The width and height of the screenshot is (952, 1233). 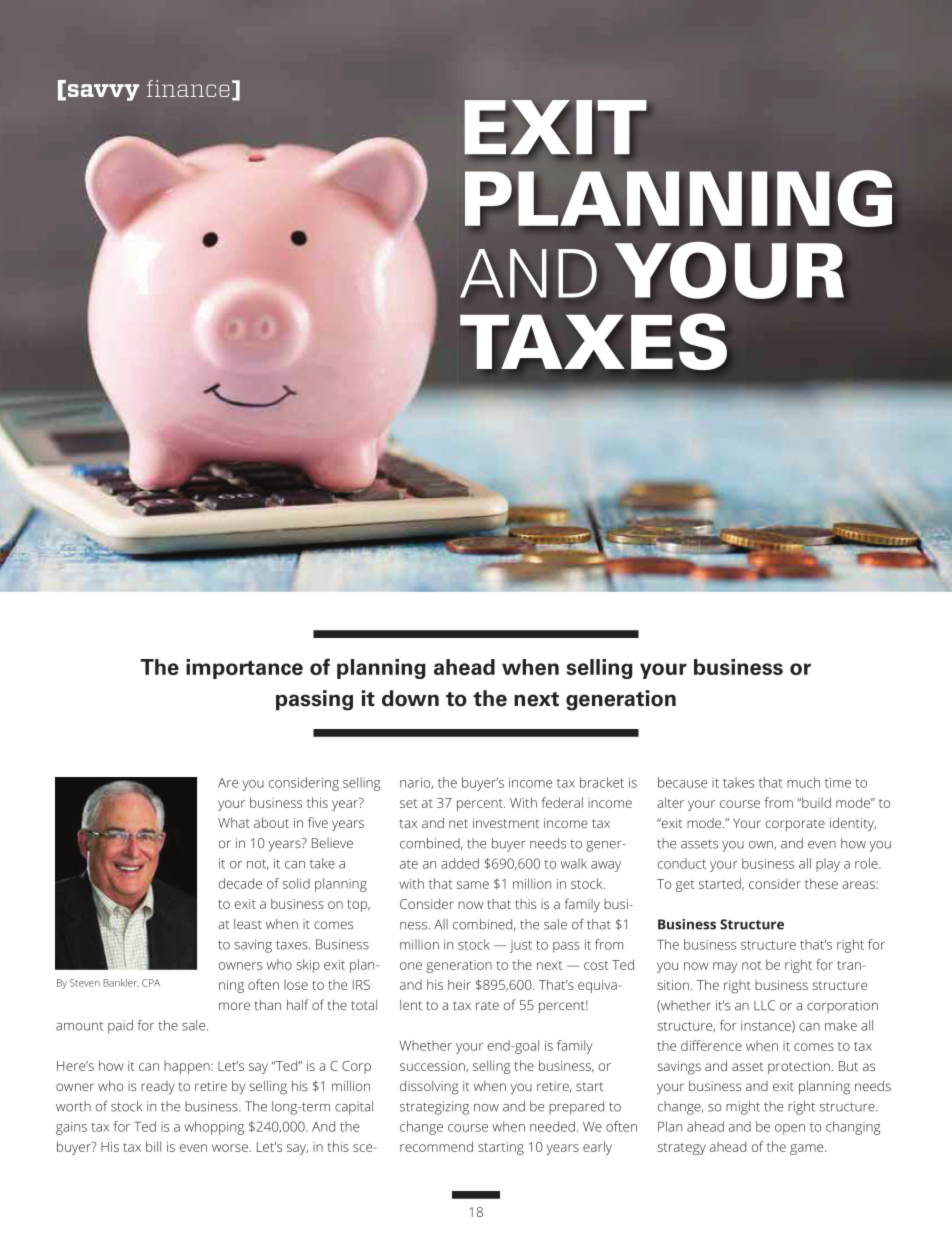 I want to click on LLC, so click(x=764, y=1005).
